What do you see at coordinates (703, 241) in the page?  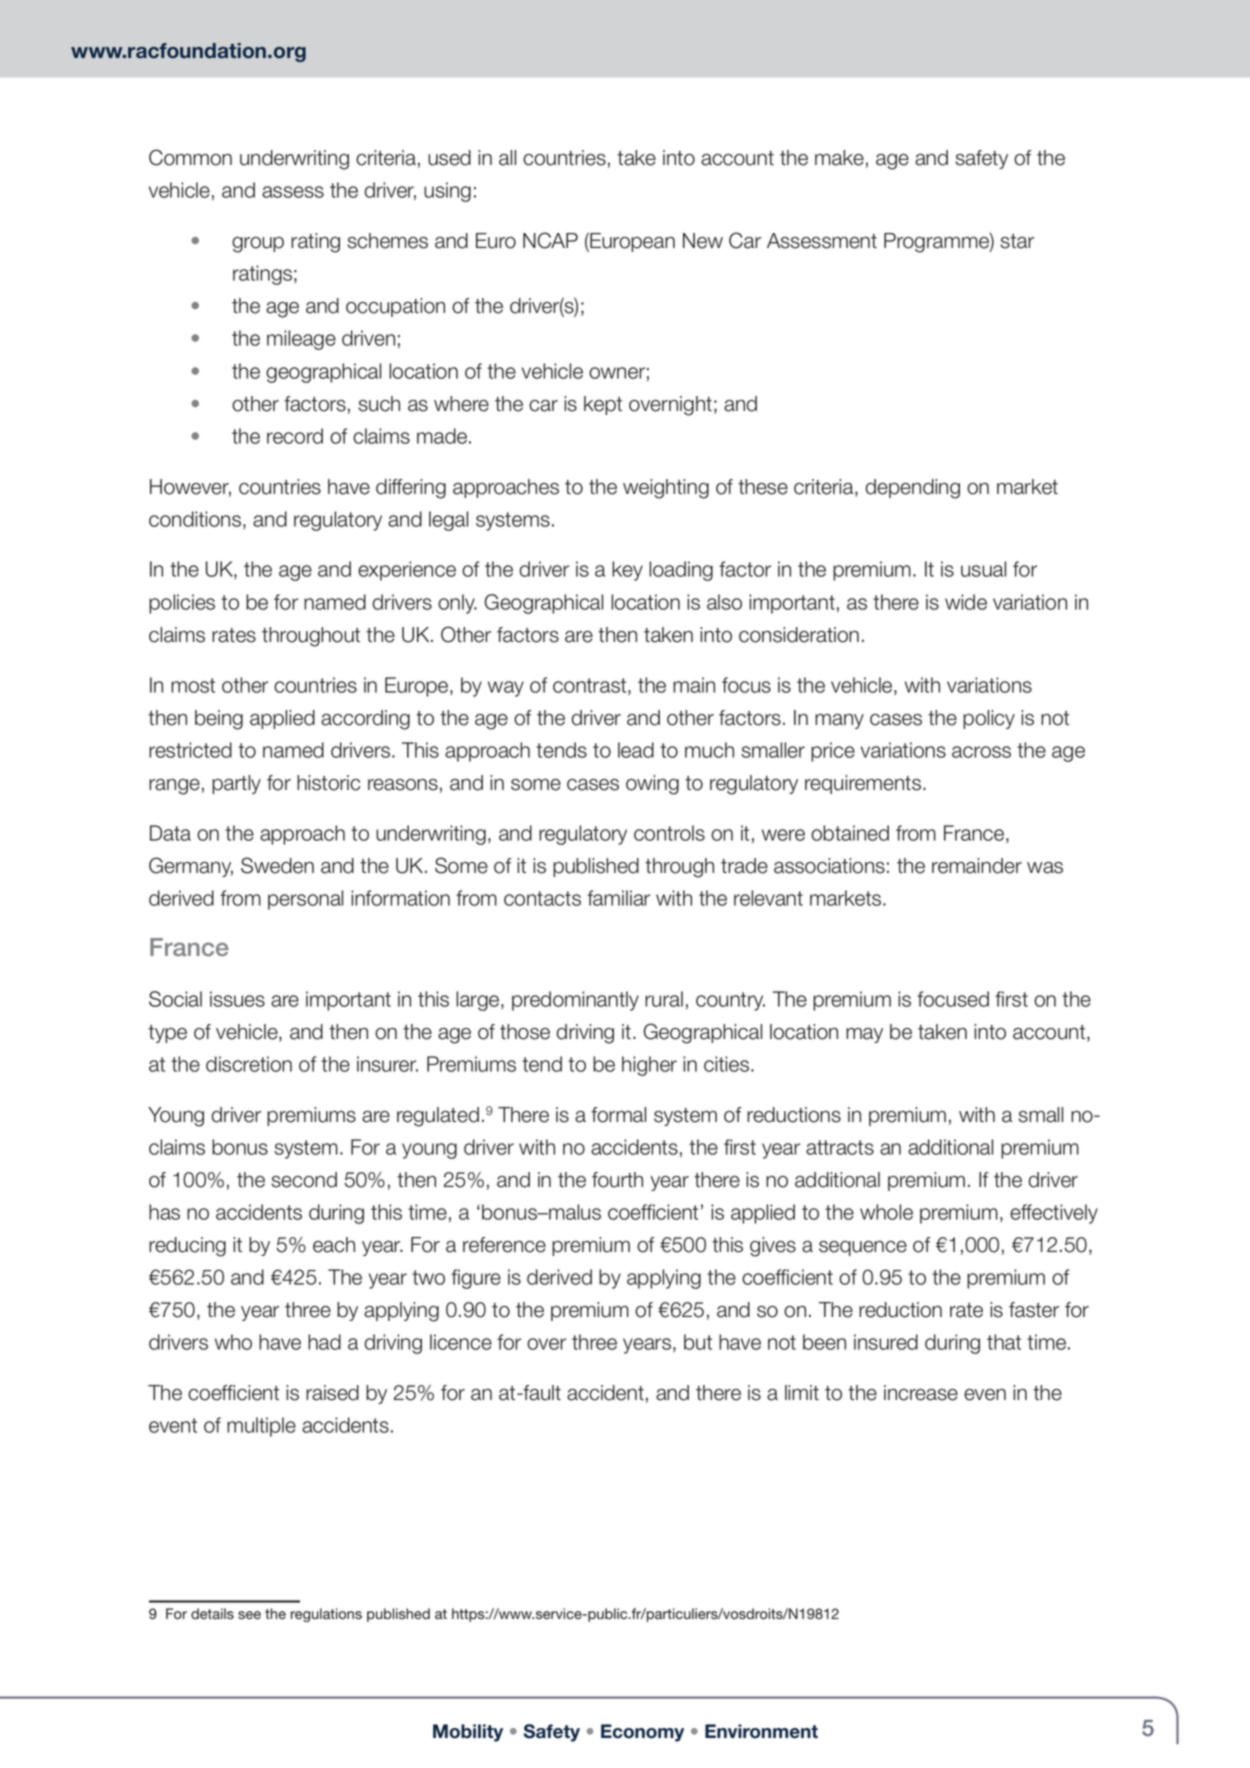 I see `New` at bounding box center [703, 241].
